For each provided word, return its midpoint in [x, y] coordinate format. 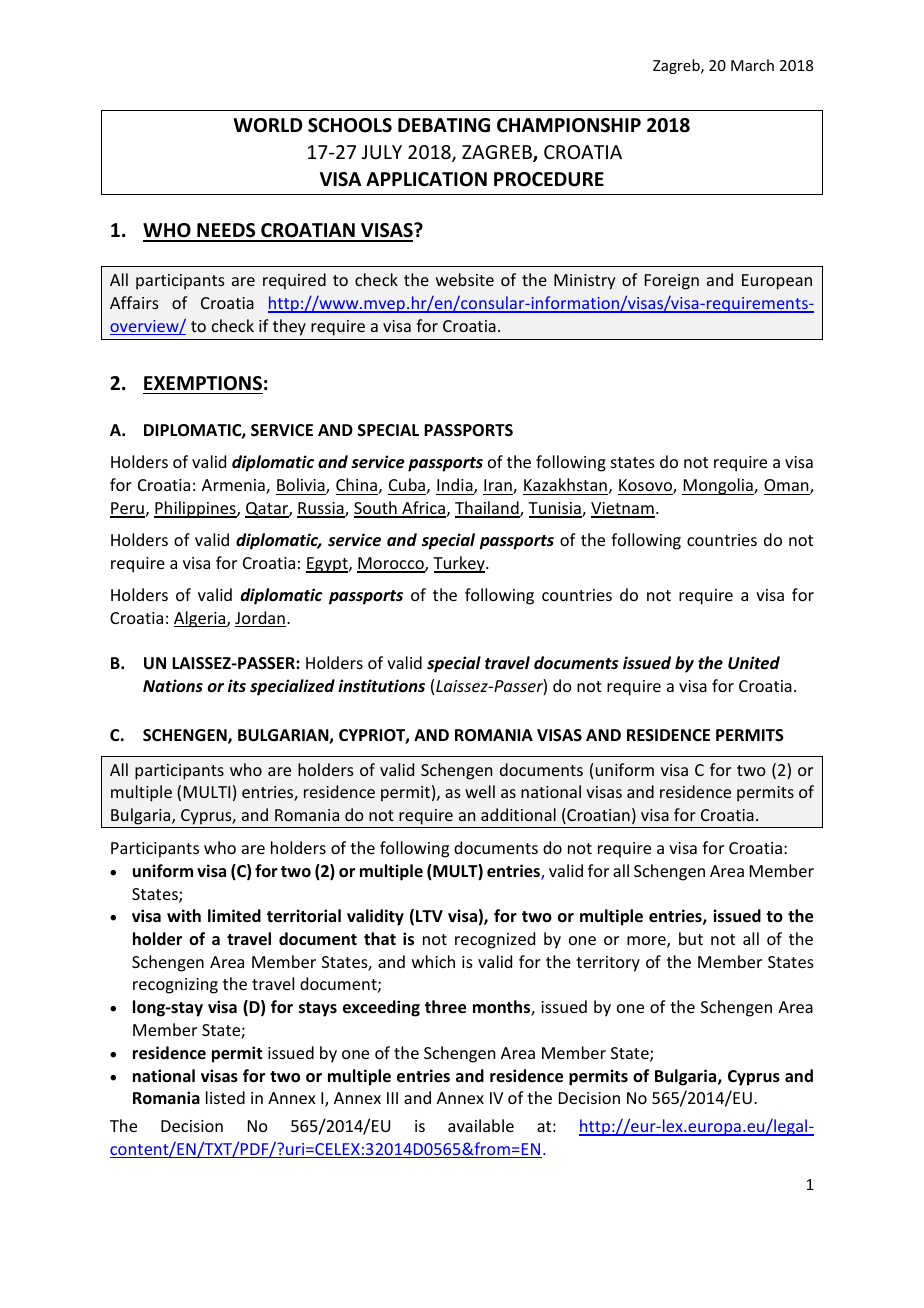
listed [225, 1097]
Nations [173, 685]
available [481, 1125]
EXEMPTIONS [203, 383]
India [456, 486]
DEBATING [444, 125]
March [752, 65]
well [480, 791]
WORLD [268, 125]
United [754, 663]
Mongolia [718, 486]
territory [608, 964]
